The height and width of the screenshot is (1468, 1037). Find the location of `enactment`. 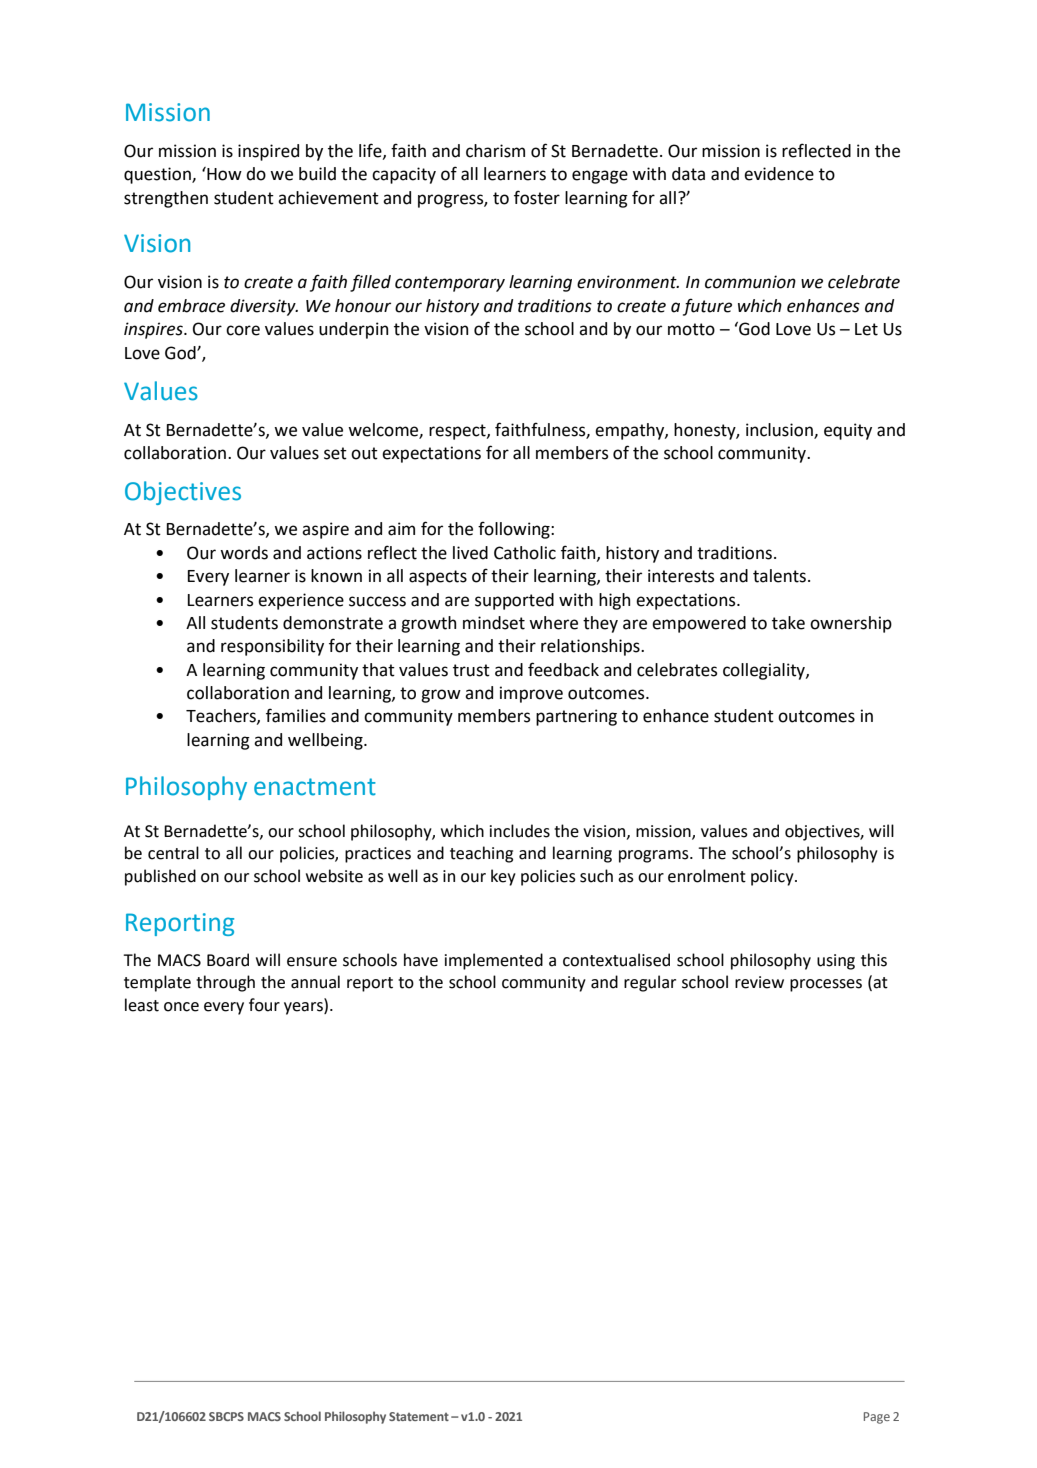

enactment is located at coordinates (315, 787).
